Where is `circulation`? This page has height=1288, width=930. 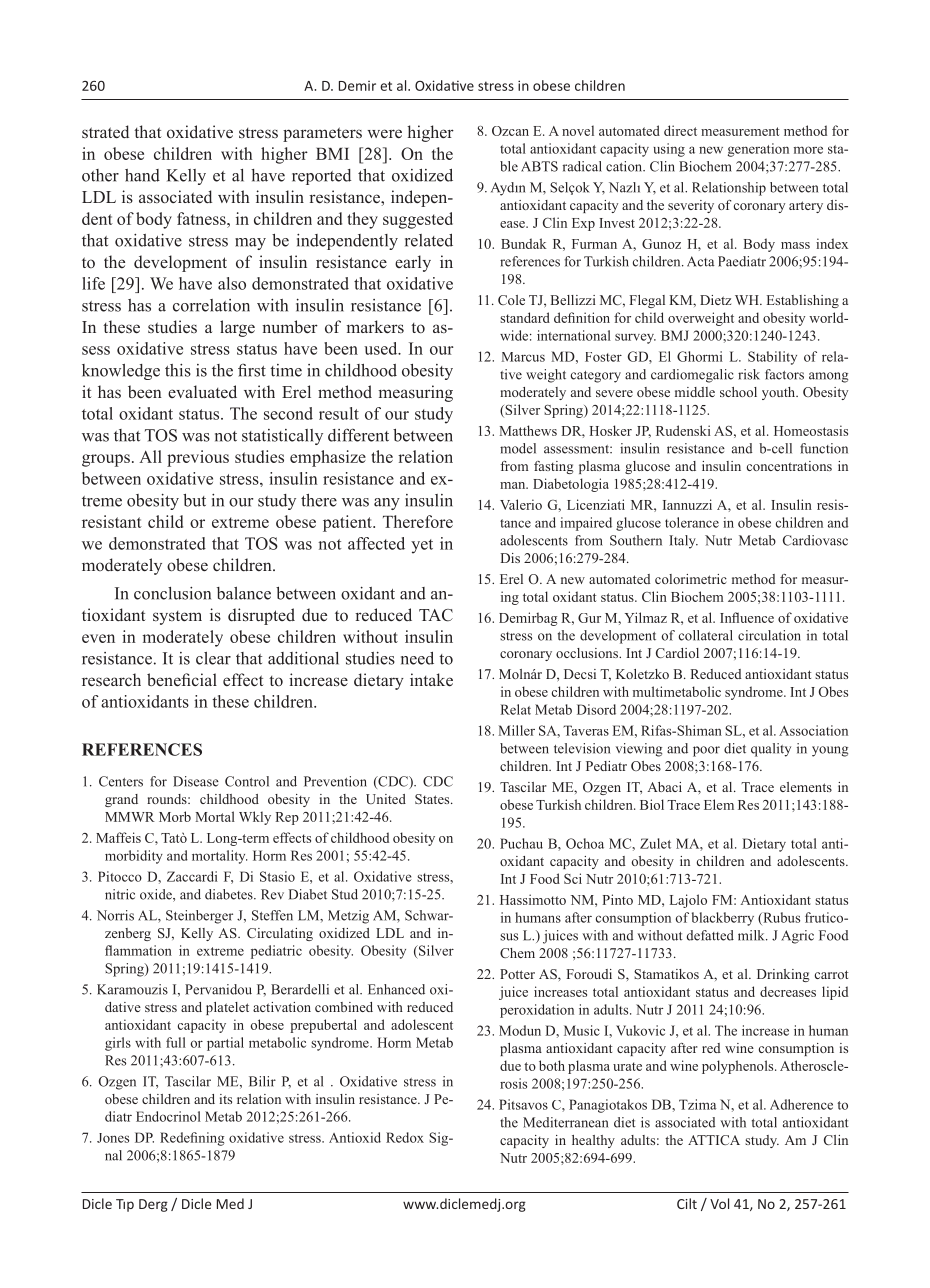
circulation is located at coordinates (769, 635).
